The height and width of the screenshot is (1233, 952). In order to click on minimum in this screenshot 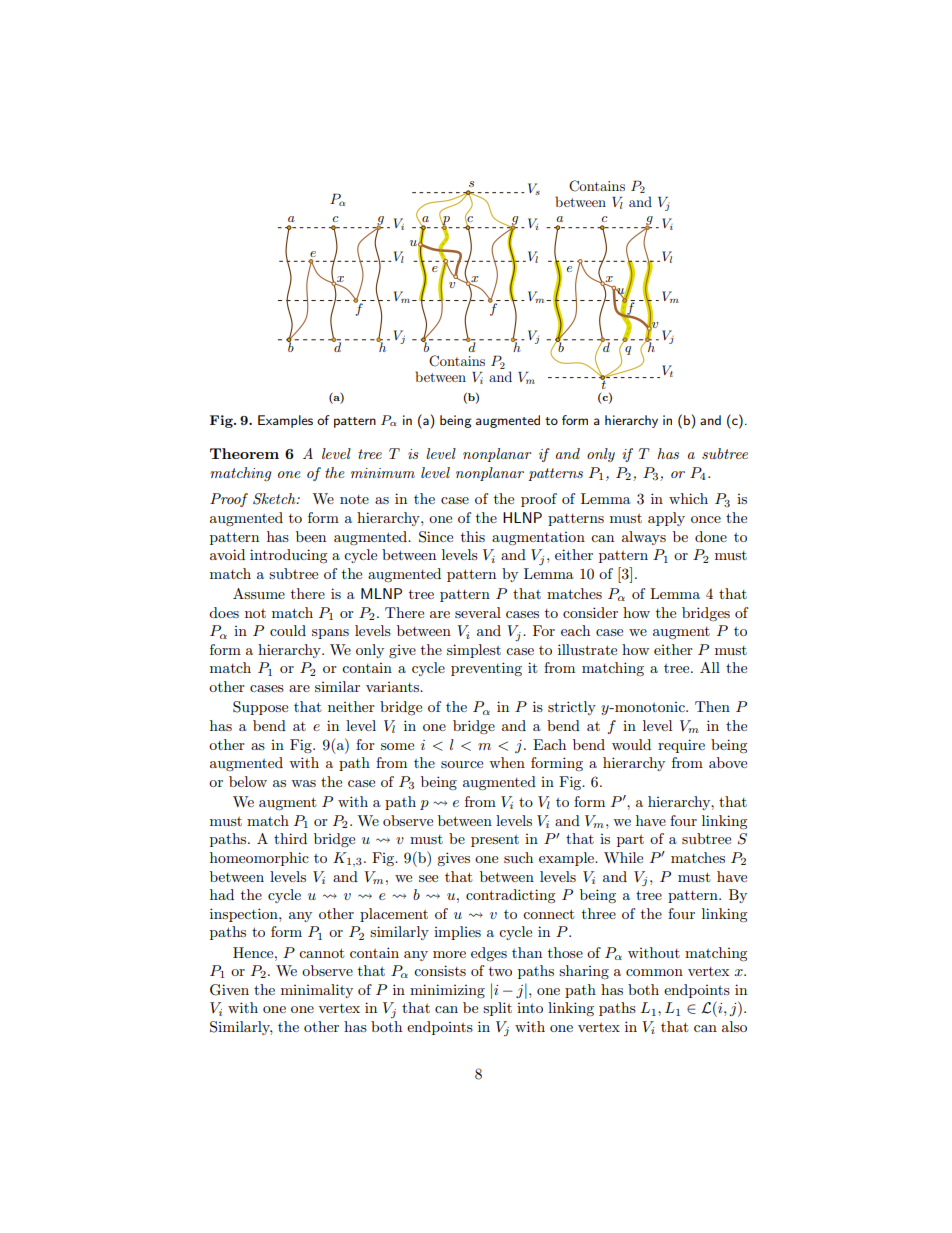, I will do `click(383, 473)`.
